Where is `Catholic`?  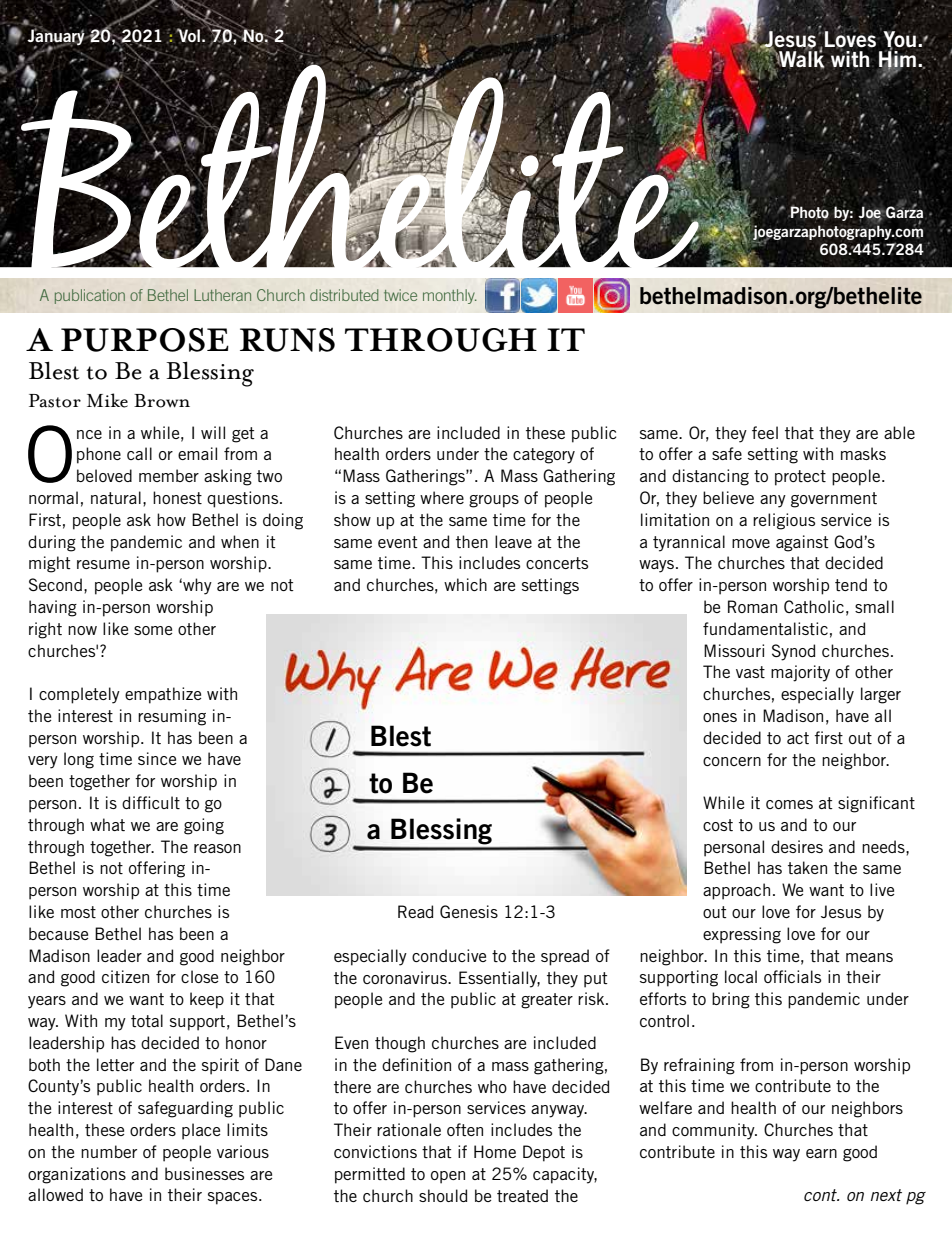
Catholic is located at coordinates (814, 606).
